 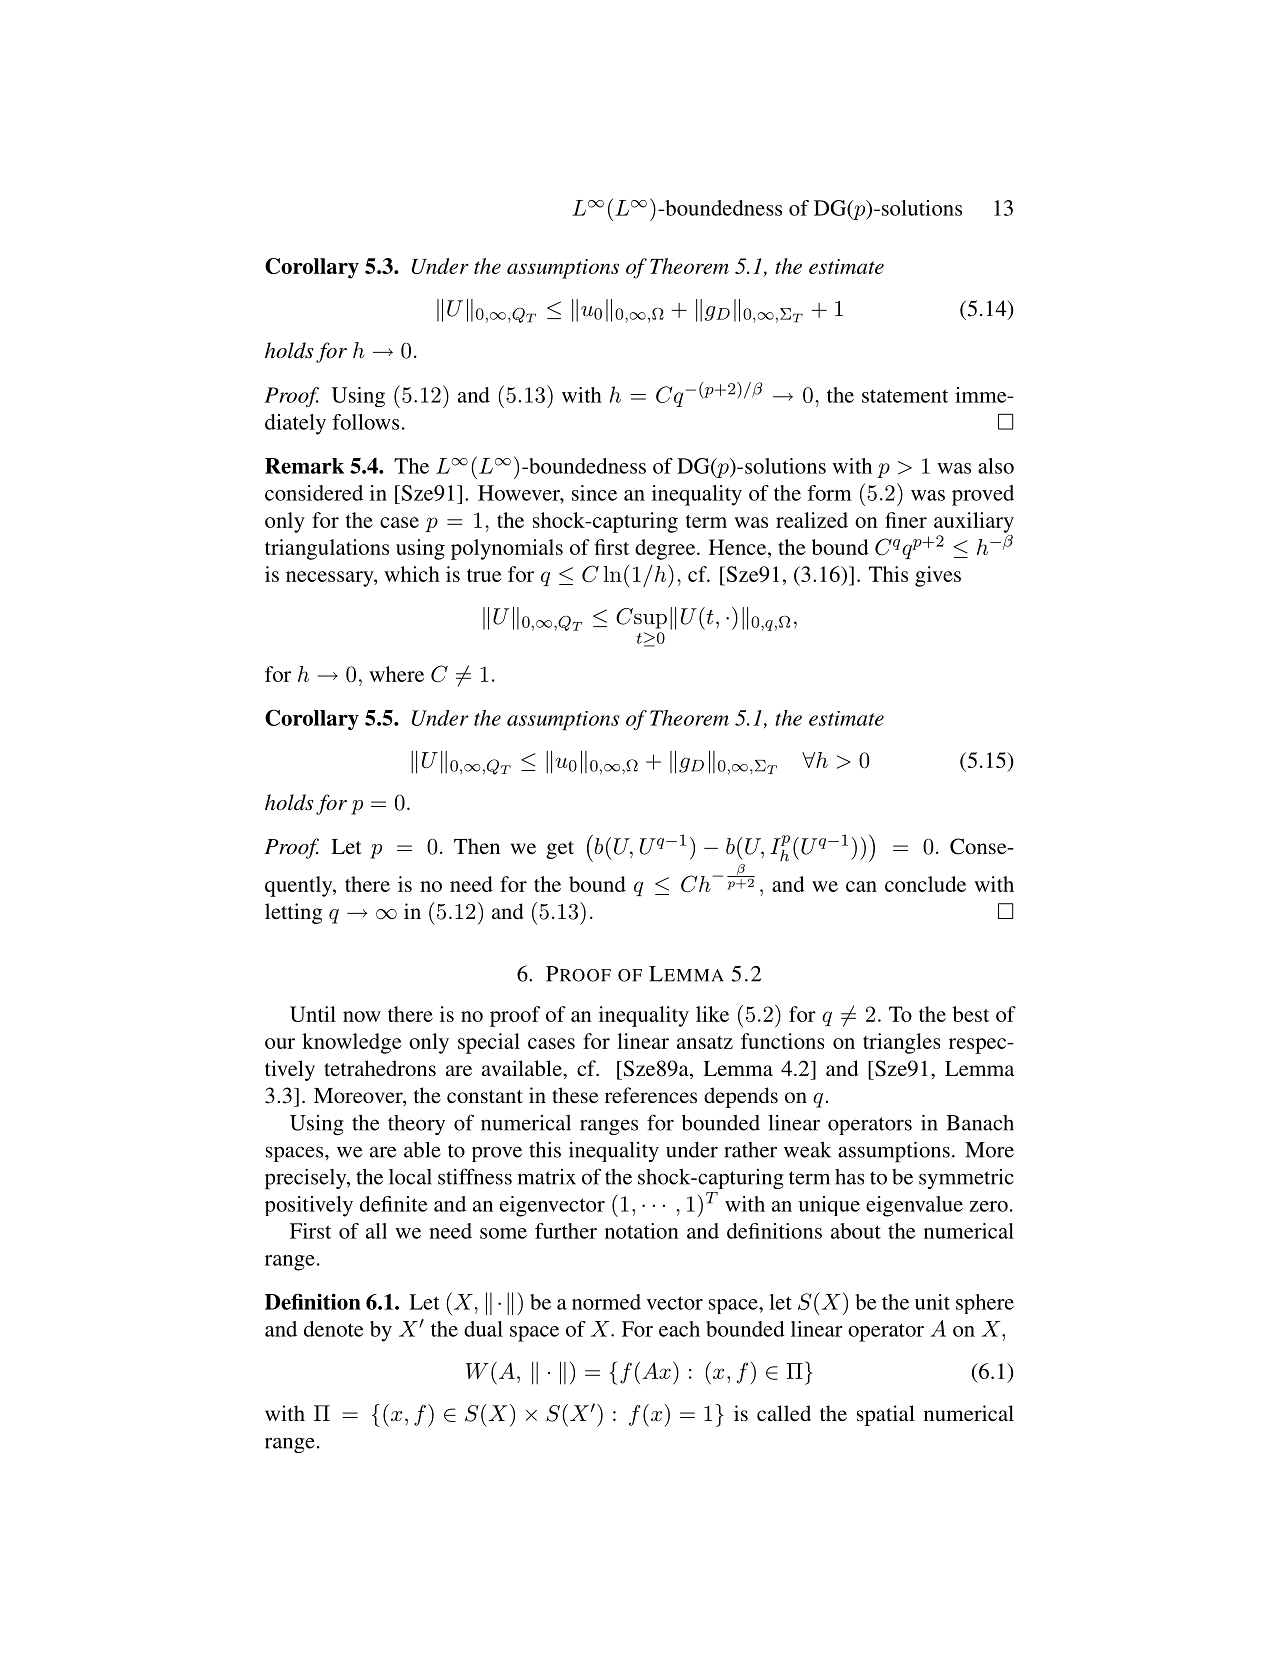 What do you see at coordinates (925, 884) in the document?
I see `conclude` at bounding box center [925, 884].
